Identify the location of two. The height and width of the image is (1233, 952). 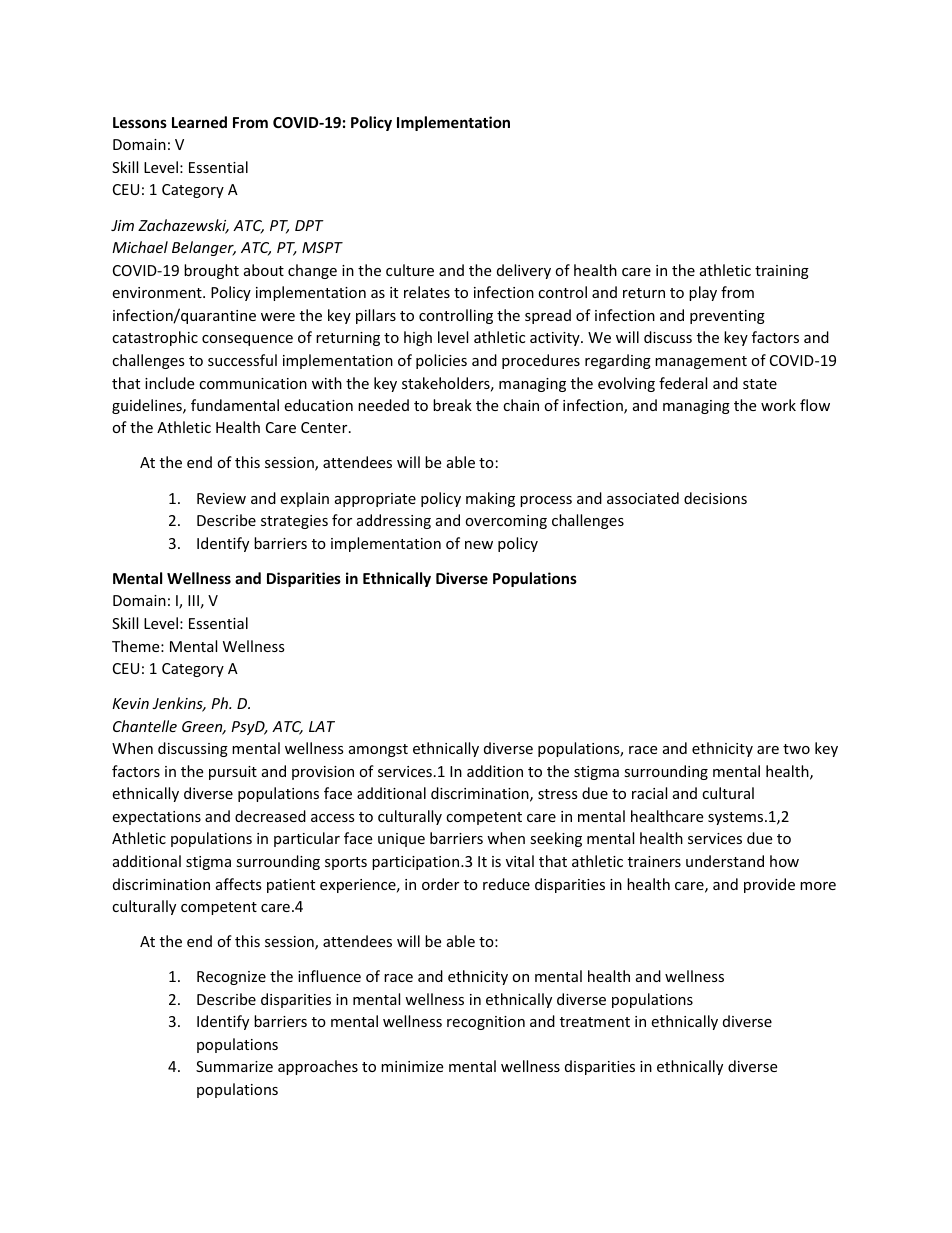
(796, 749).
